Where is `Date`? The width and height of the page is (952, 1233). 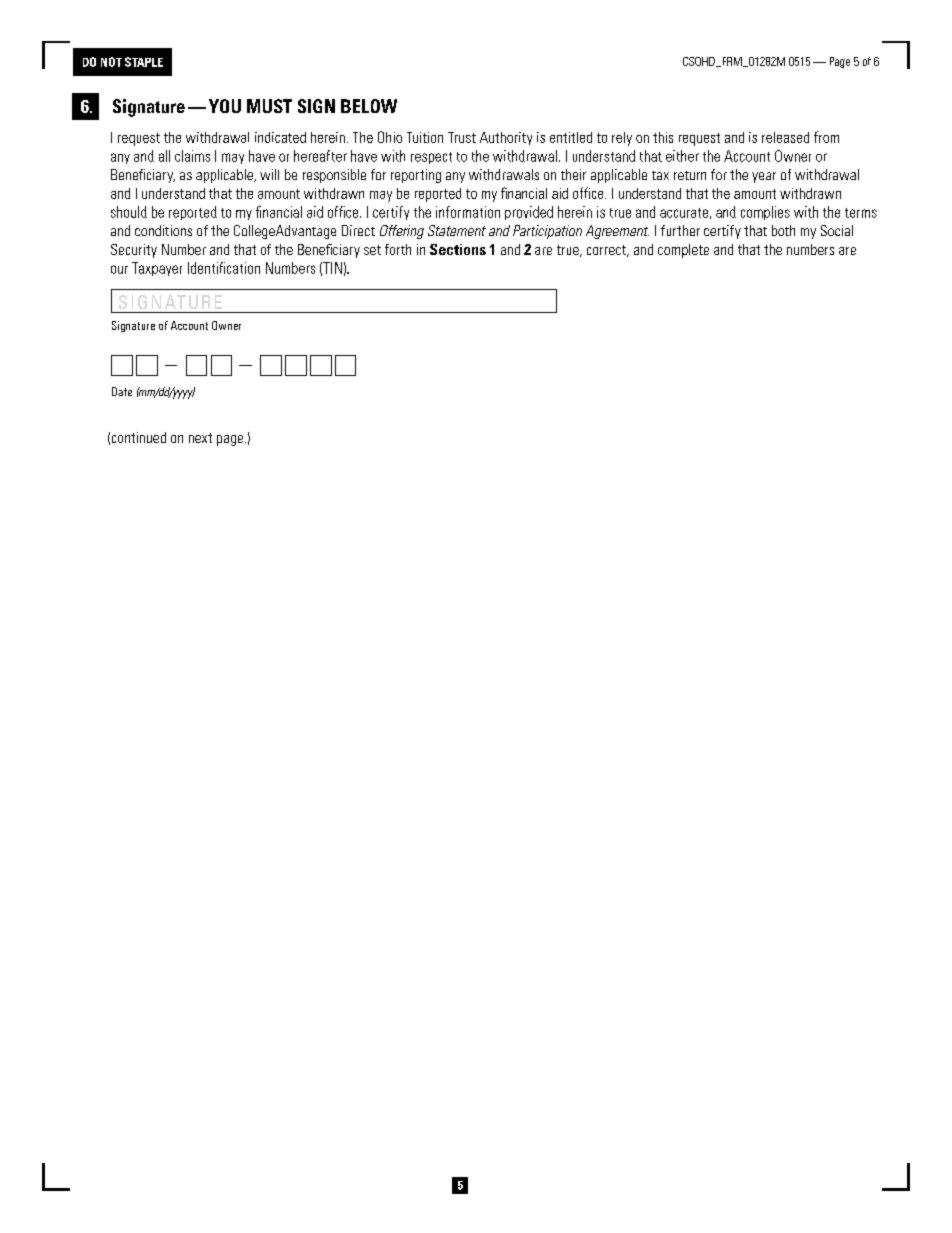
Date is located at coordinates (122, 391).
